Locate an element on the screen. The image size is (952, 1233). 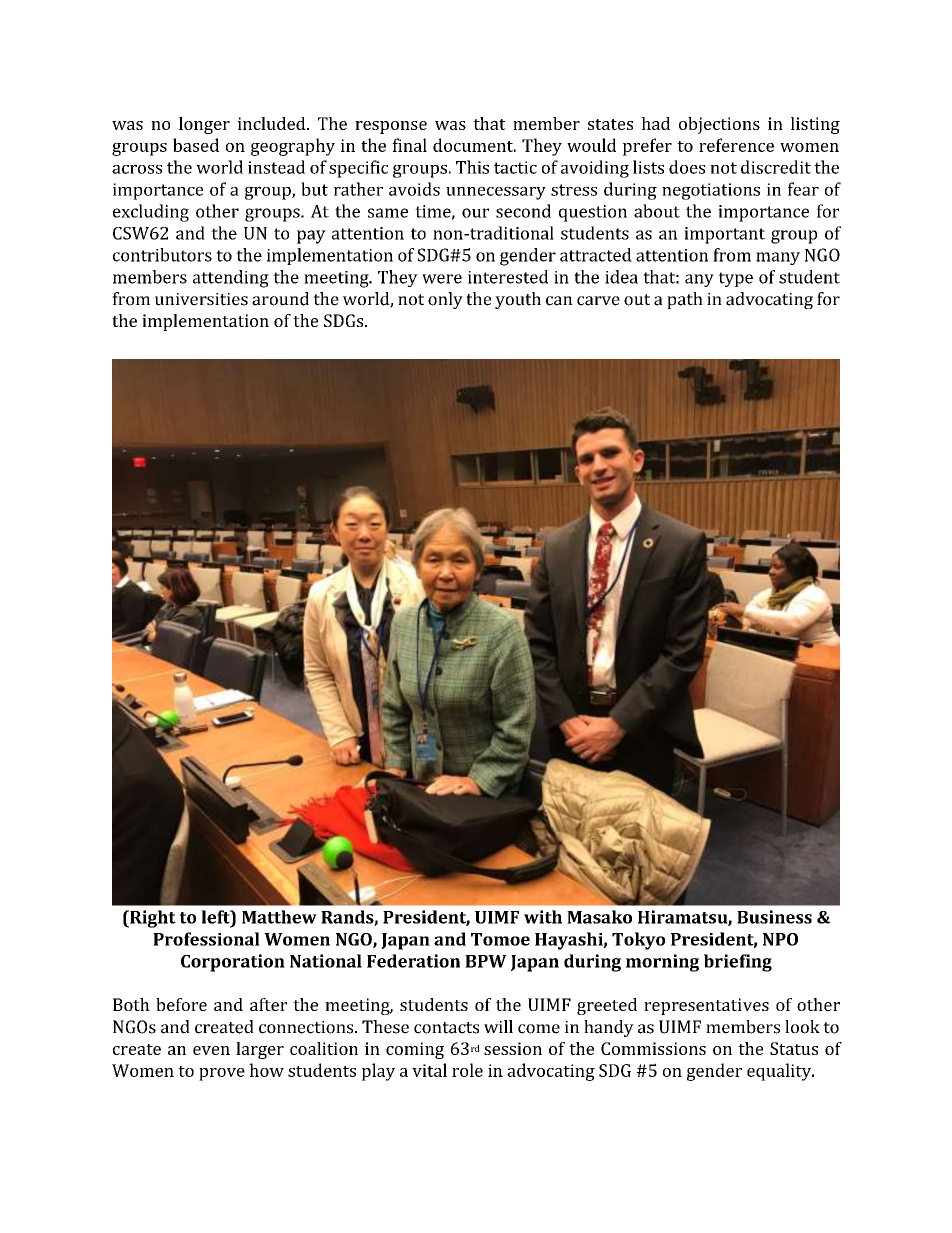
even is located at coordinates (211, 1050).
